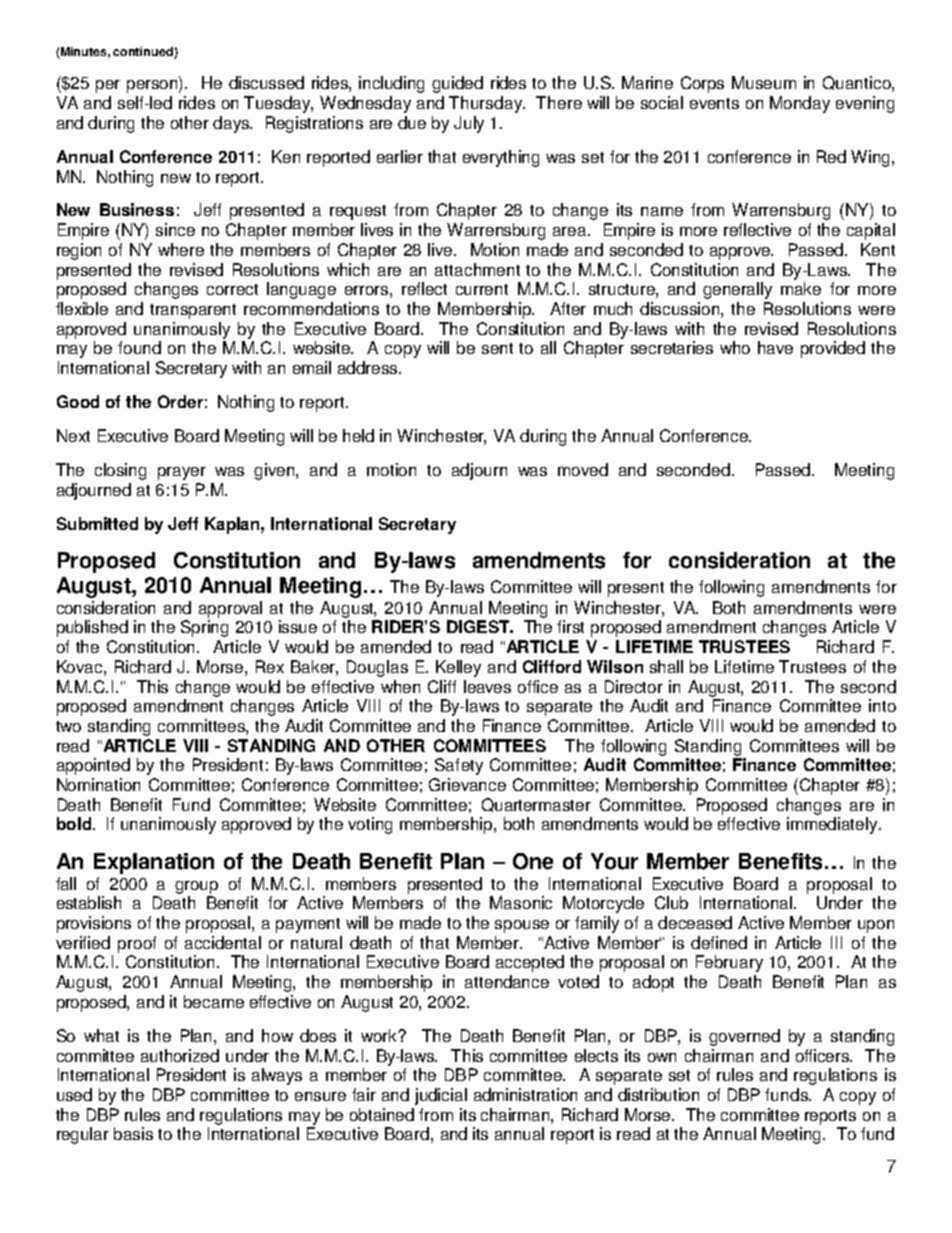 The height and width of the screenshot is (1233, 952). What do you see at coordinates (441, 1096) in the screenshot?
I see `judicial` at bounding box center [441, 1096].
